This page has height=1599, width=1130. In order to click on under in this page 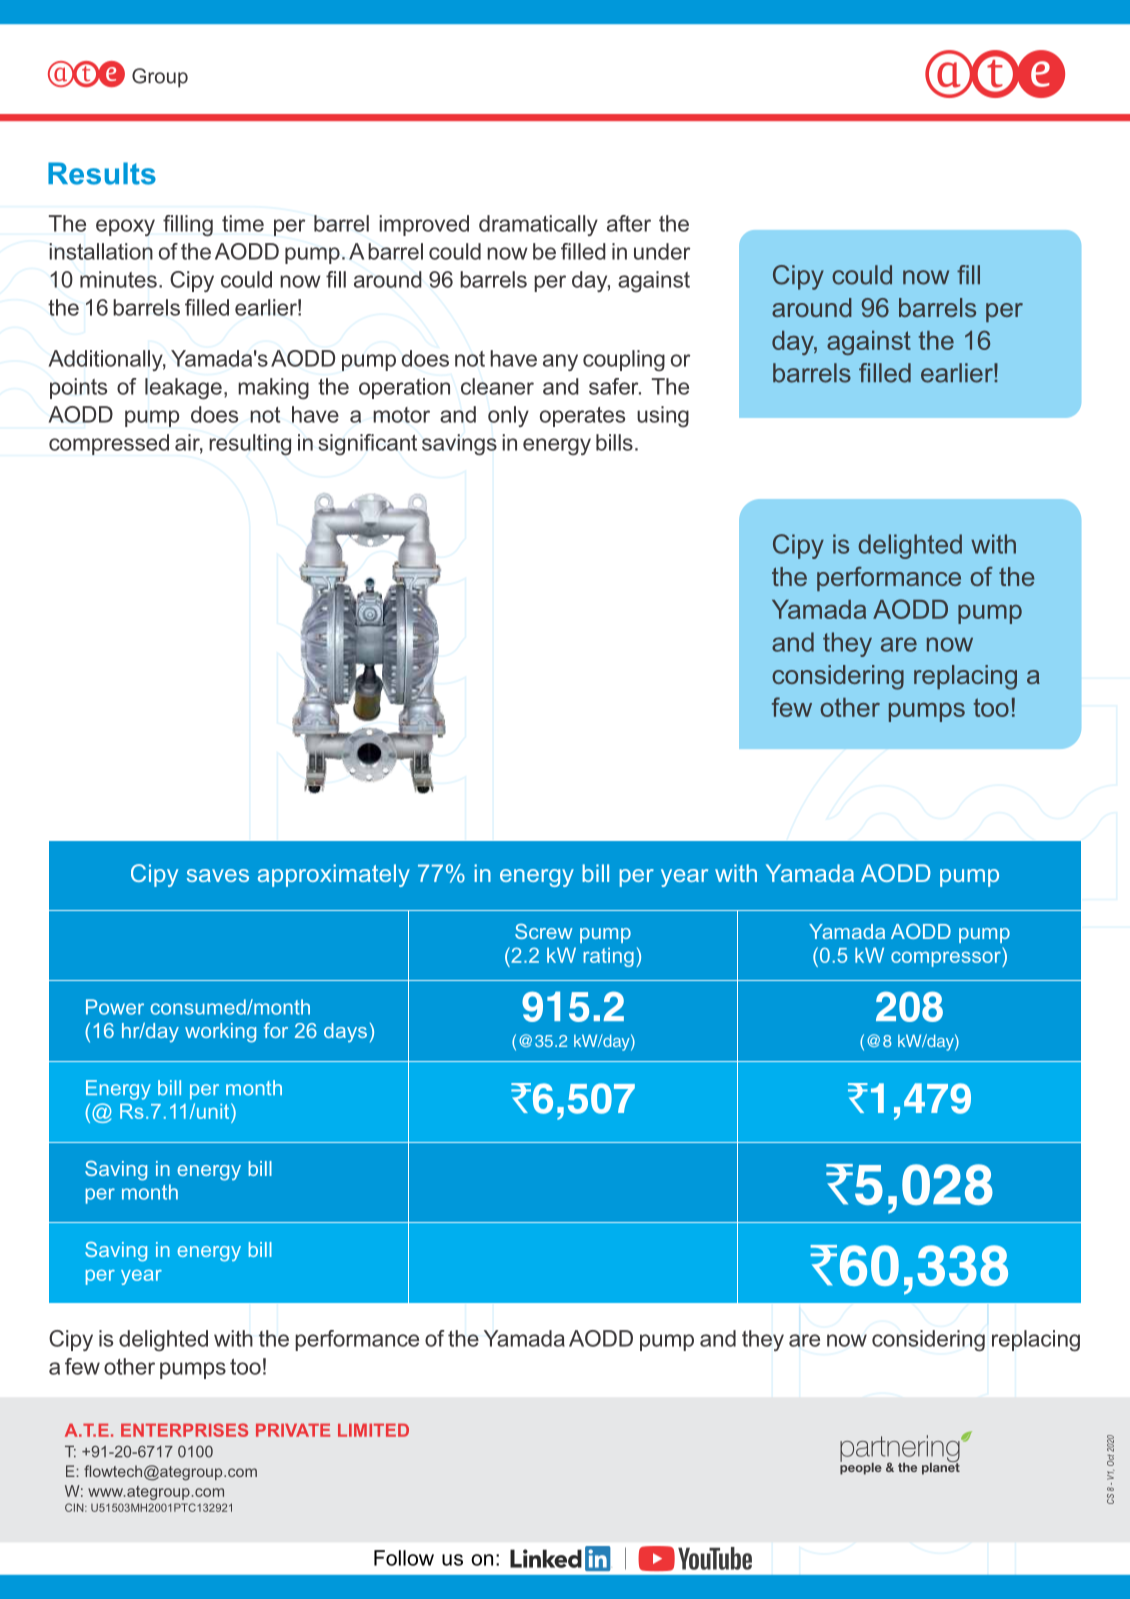, I will do `click(662, 251)`.
